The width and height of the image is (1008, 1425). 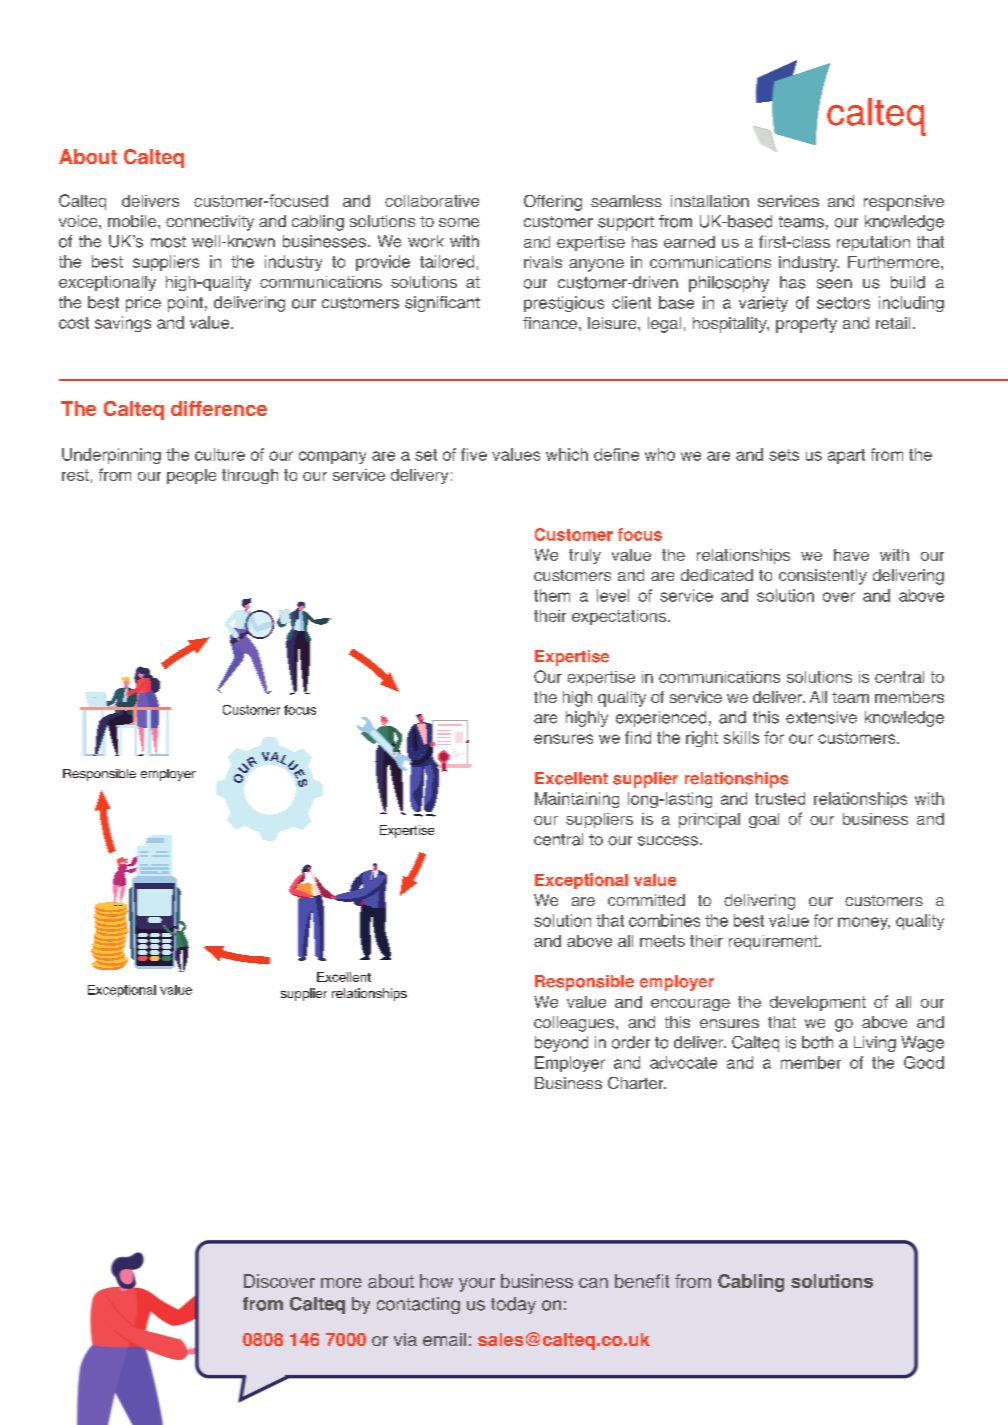 I want to click on people, so click(x=191, y=476).
